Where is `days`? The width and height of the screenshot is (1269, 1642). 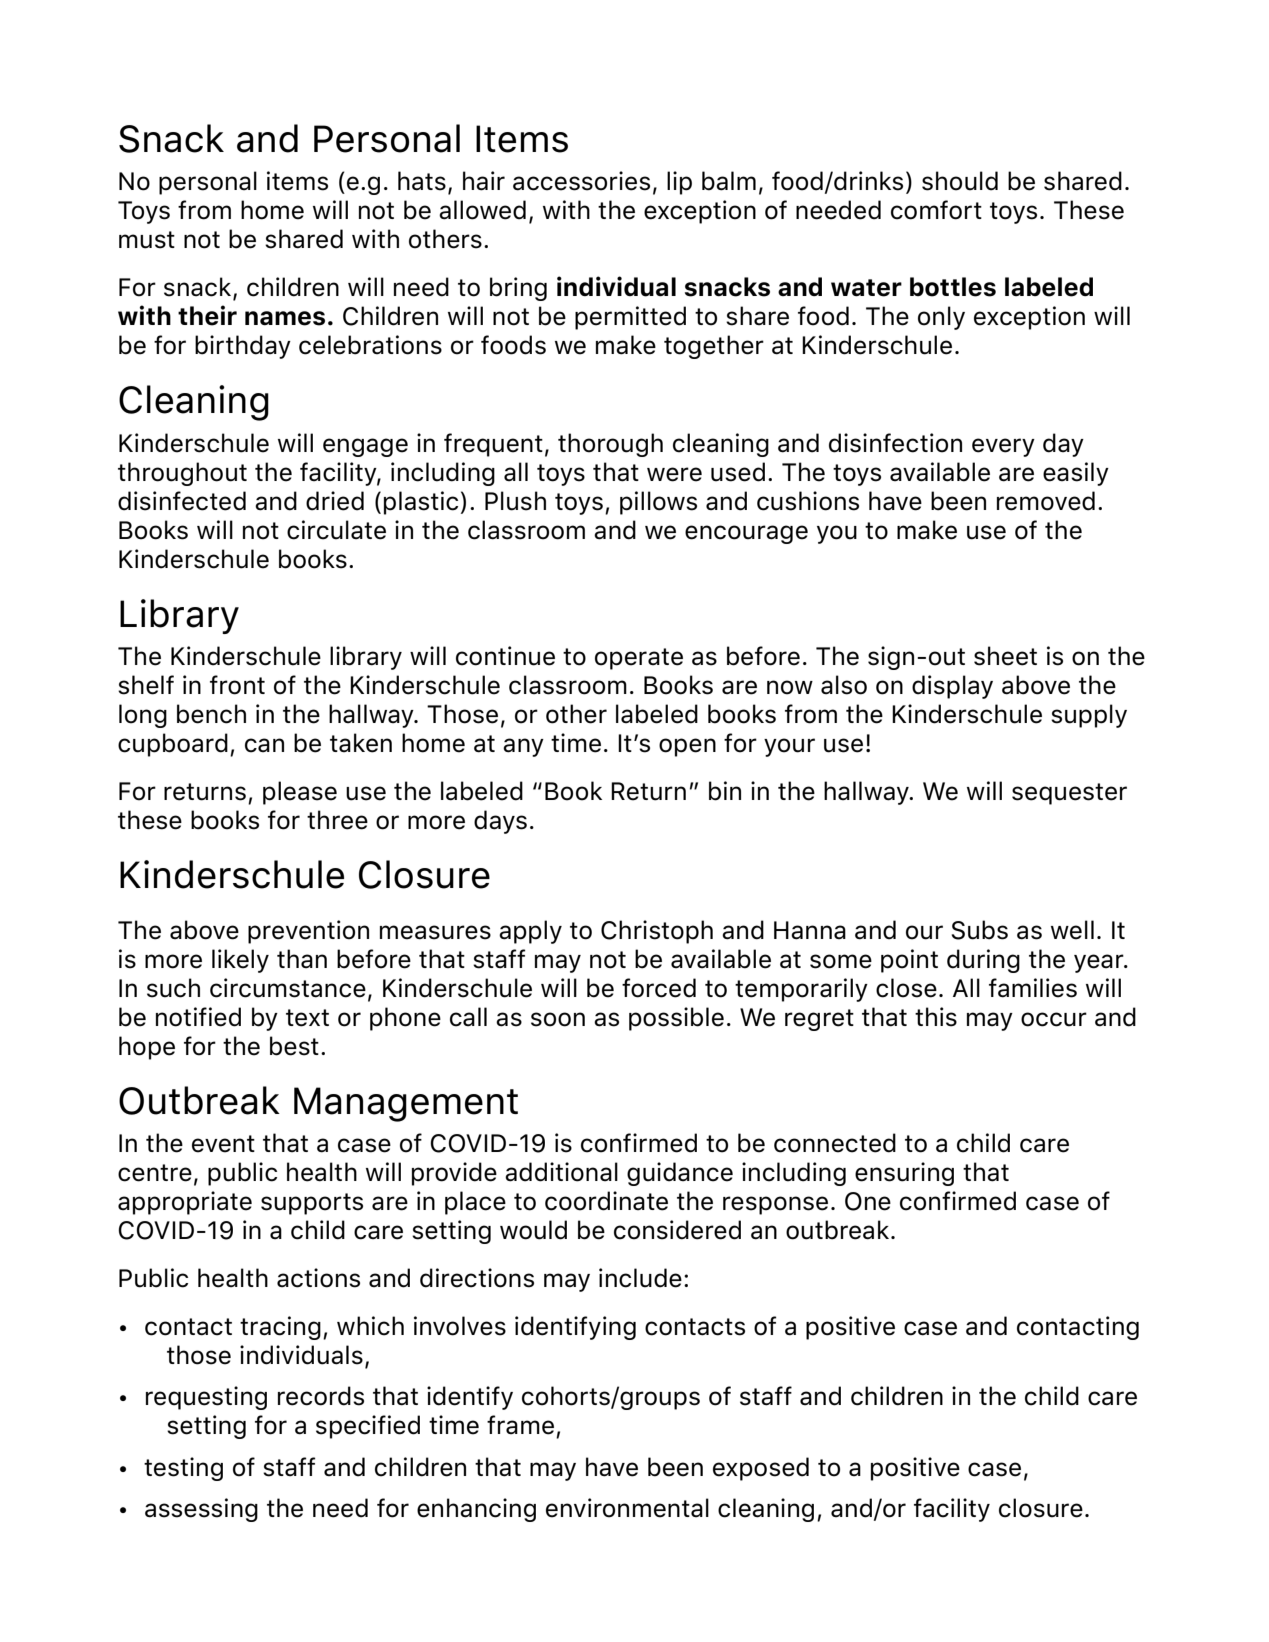 days is located at coordinates (500, 822).
